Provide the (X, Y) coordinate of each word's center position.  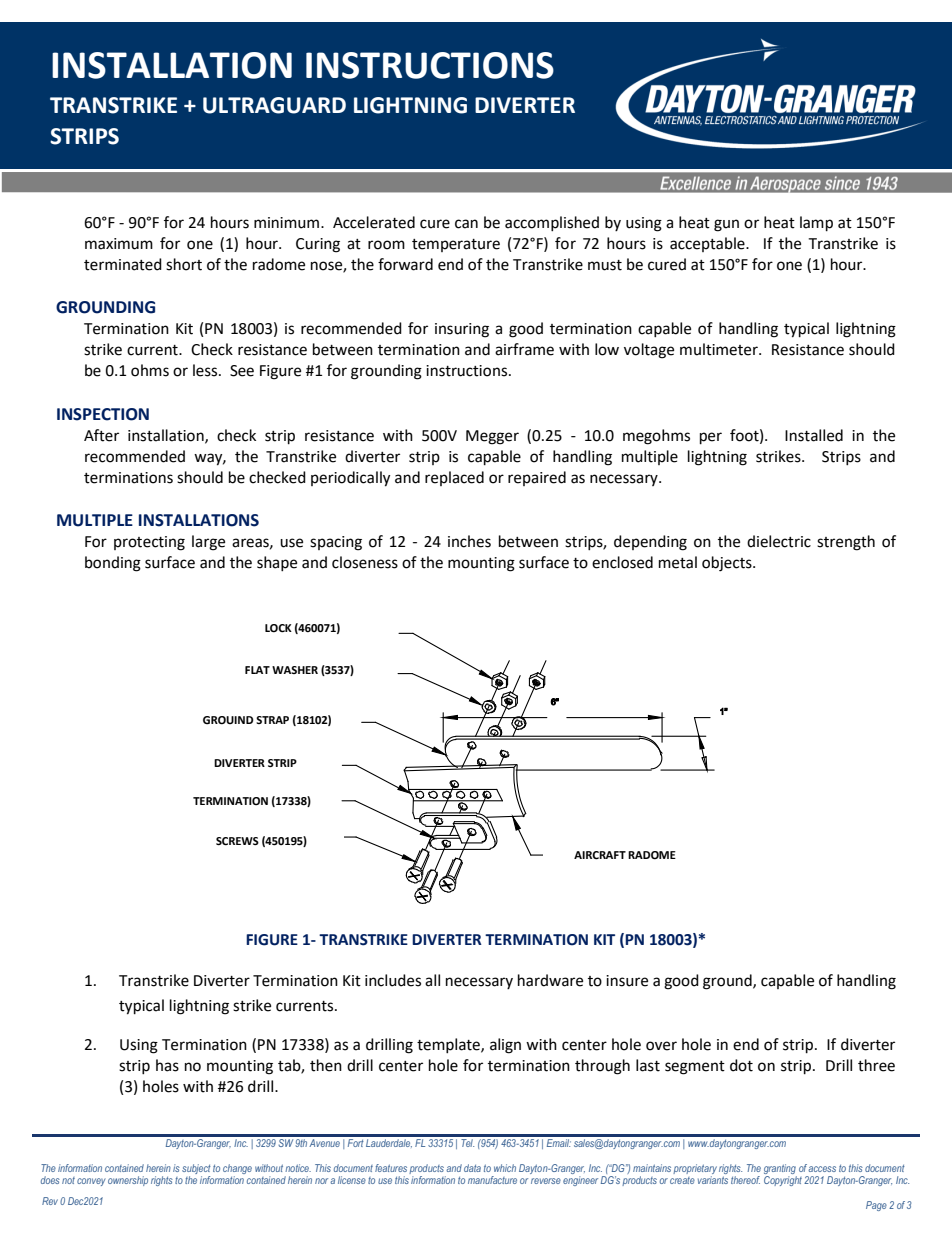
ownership (128, 1181)
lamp (816, 224)
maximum (119, 244)
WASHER (295, 670)
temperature (456, 245)
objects (728, 564)
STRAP (272, 720)
